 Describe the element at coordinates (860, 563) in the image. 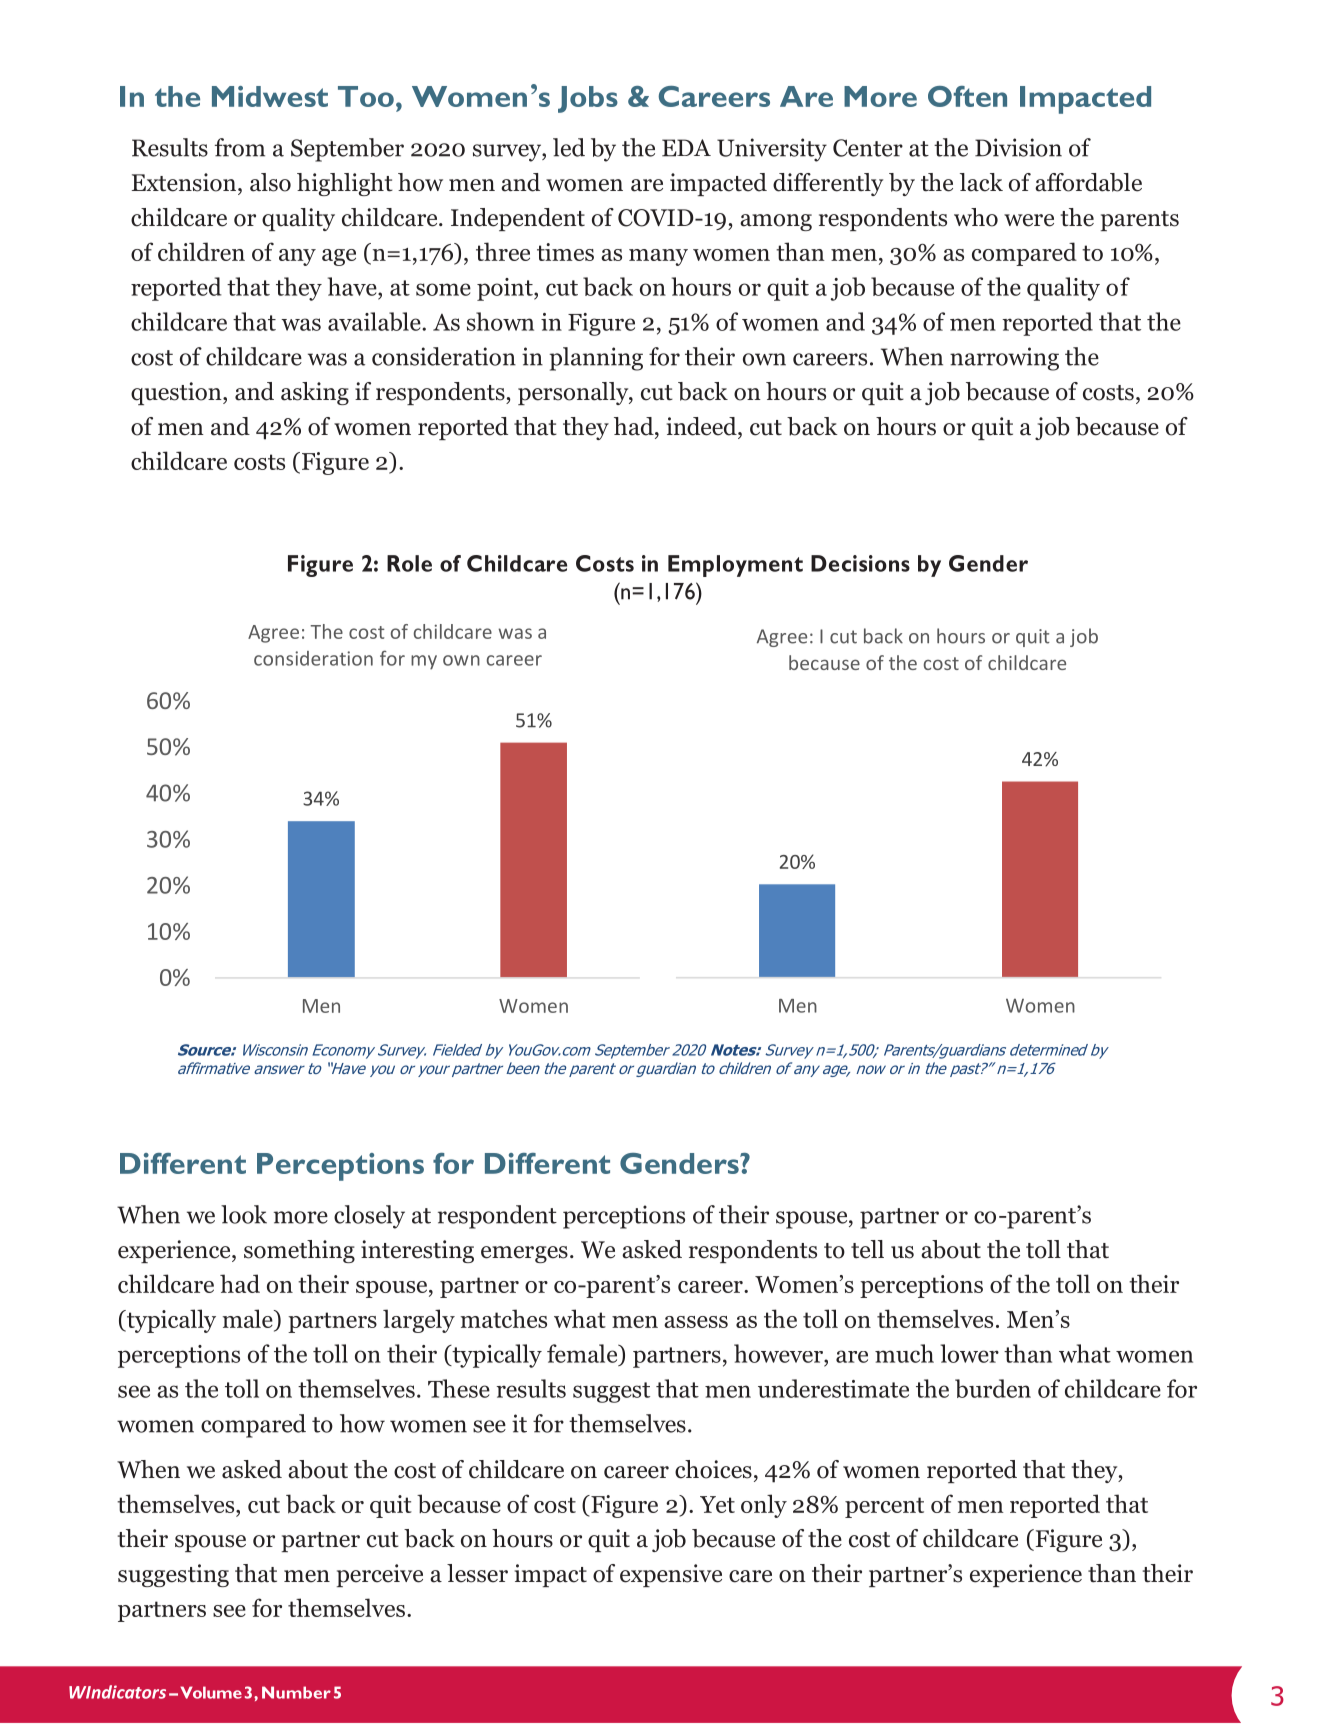

I see `Decisions` at that location.
